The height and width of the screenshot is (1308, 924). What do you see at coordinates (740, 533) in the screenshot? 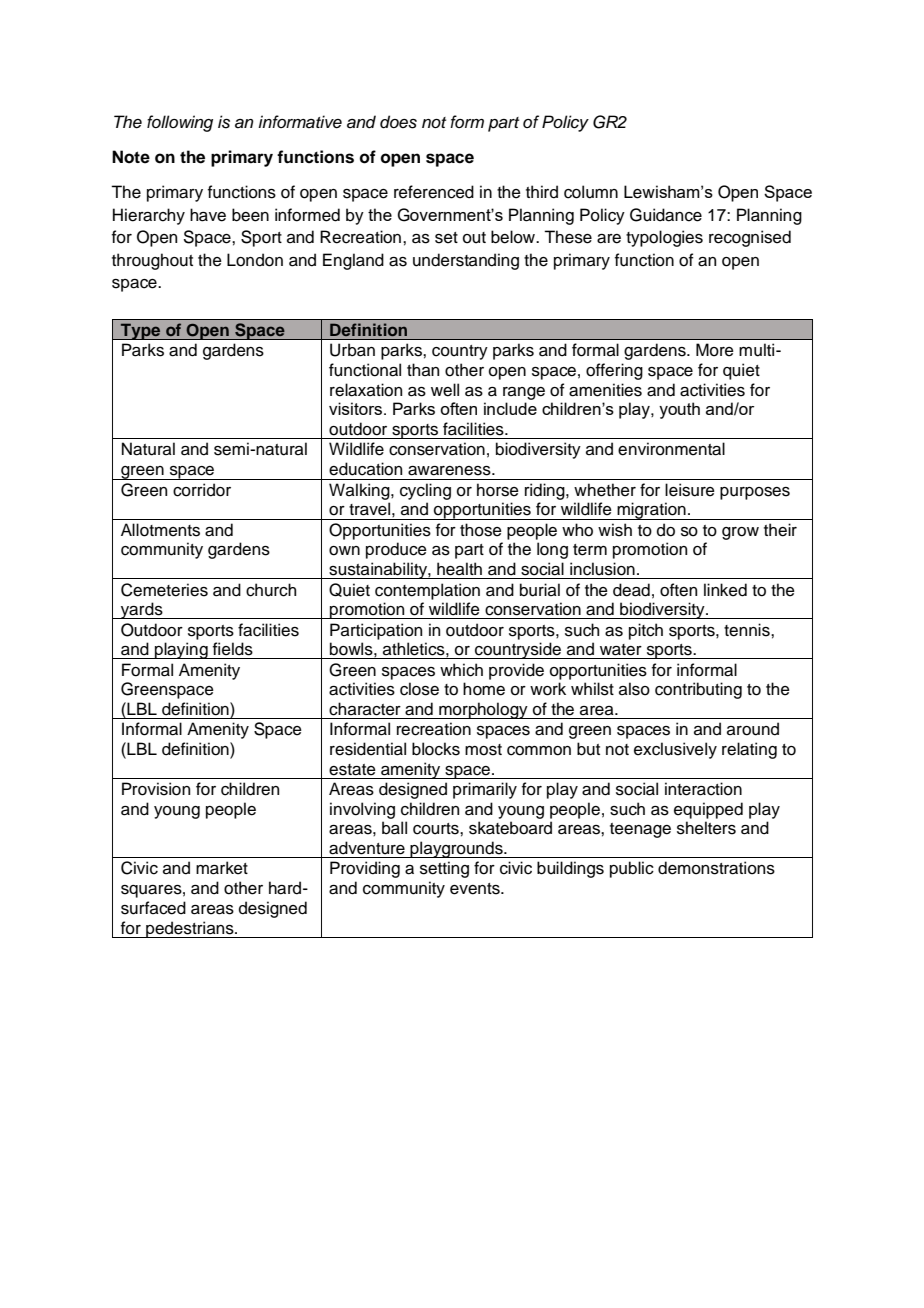
I see `grow` at bounding box center [740, 533].
